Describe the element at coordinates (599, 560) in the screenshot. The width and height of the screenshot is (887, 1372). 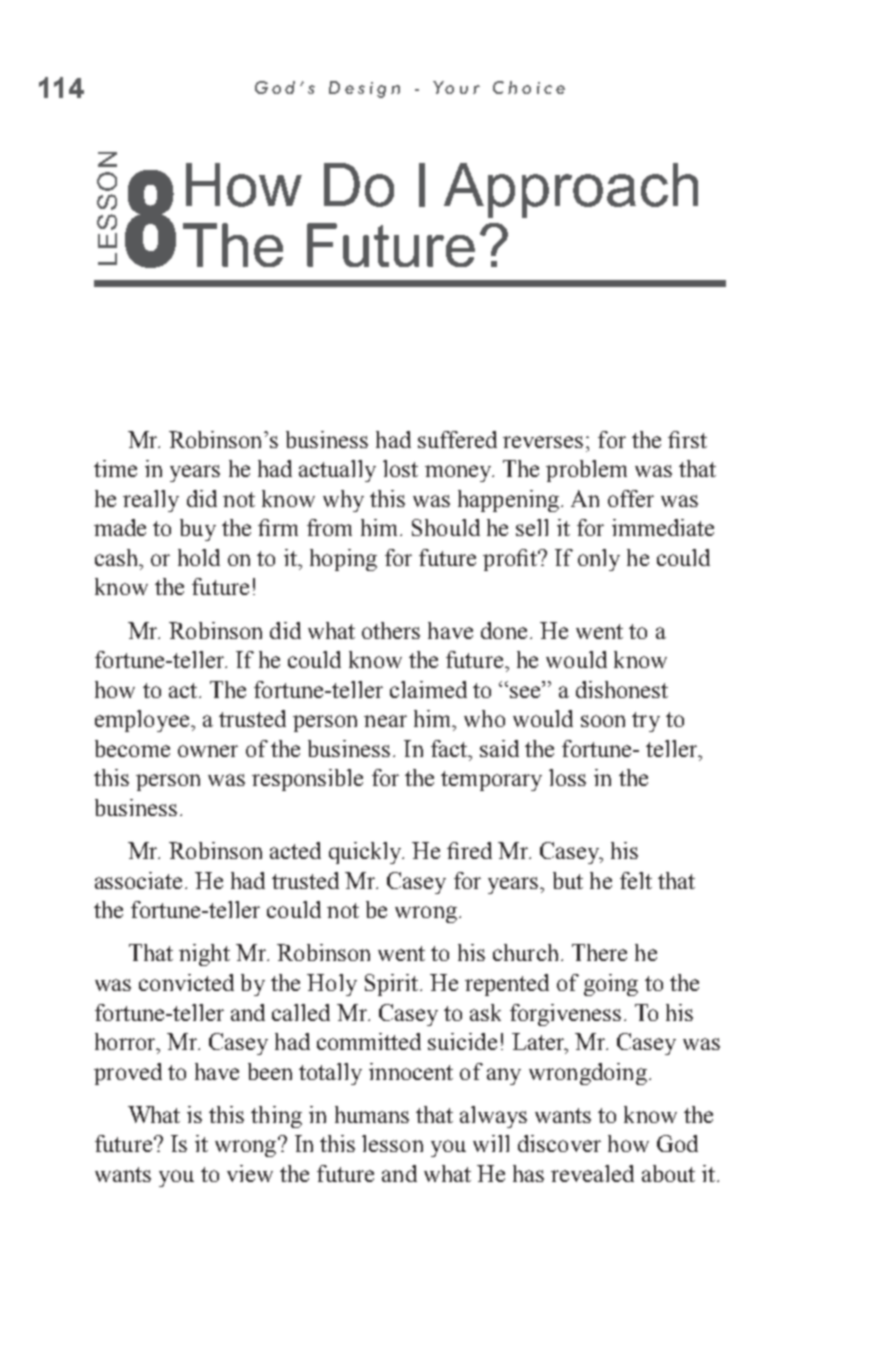
I see `only` at that location.
